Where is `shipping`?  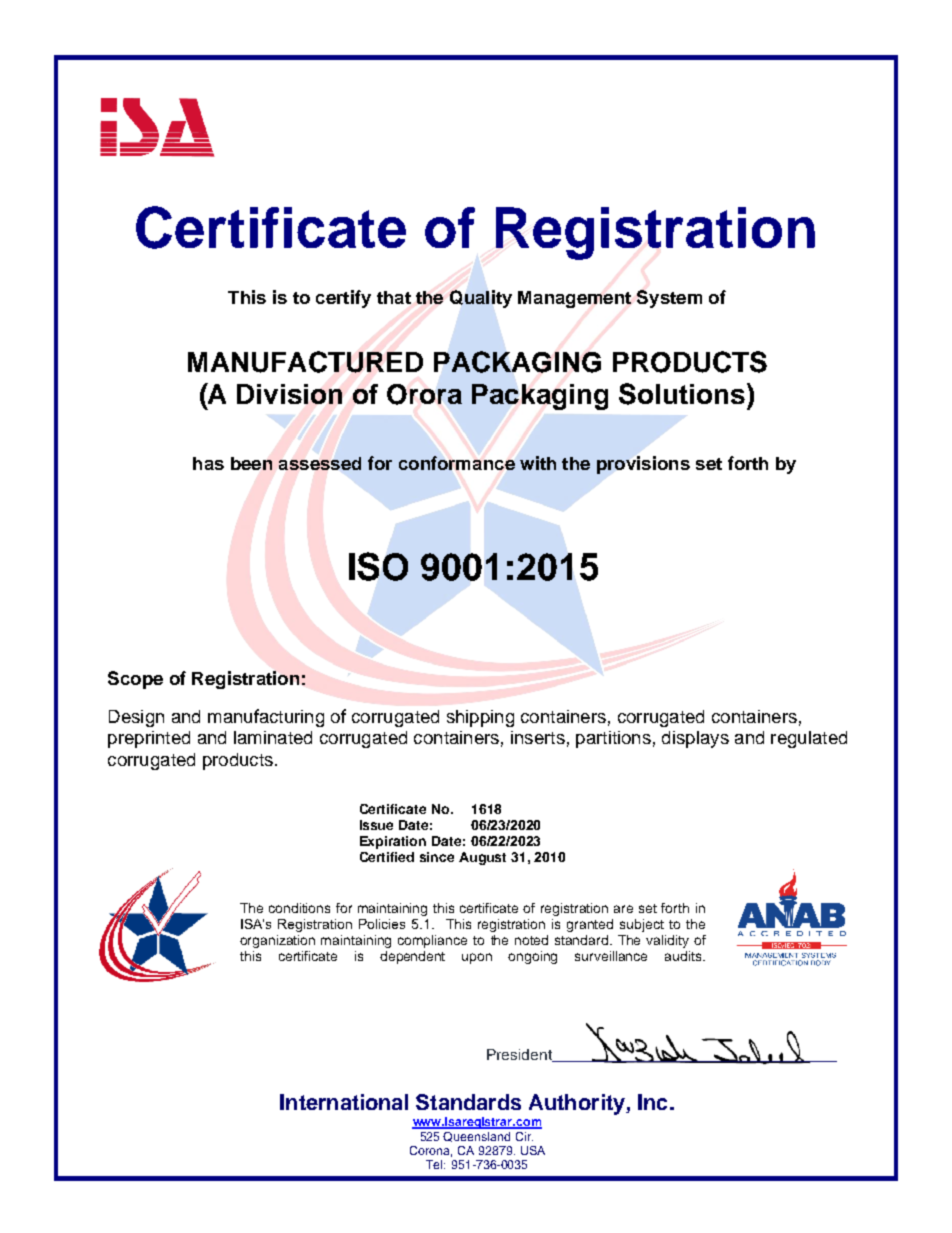
shipping is located at coordinates (480, 718).
